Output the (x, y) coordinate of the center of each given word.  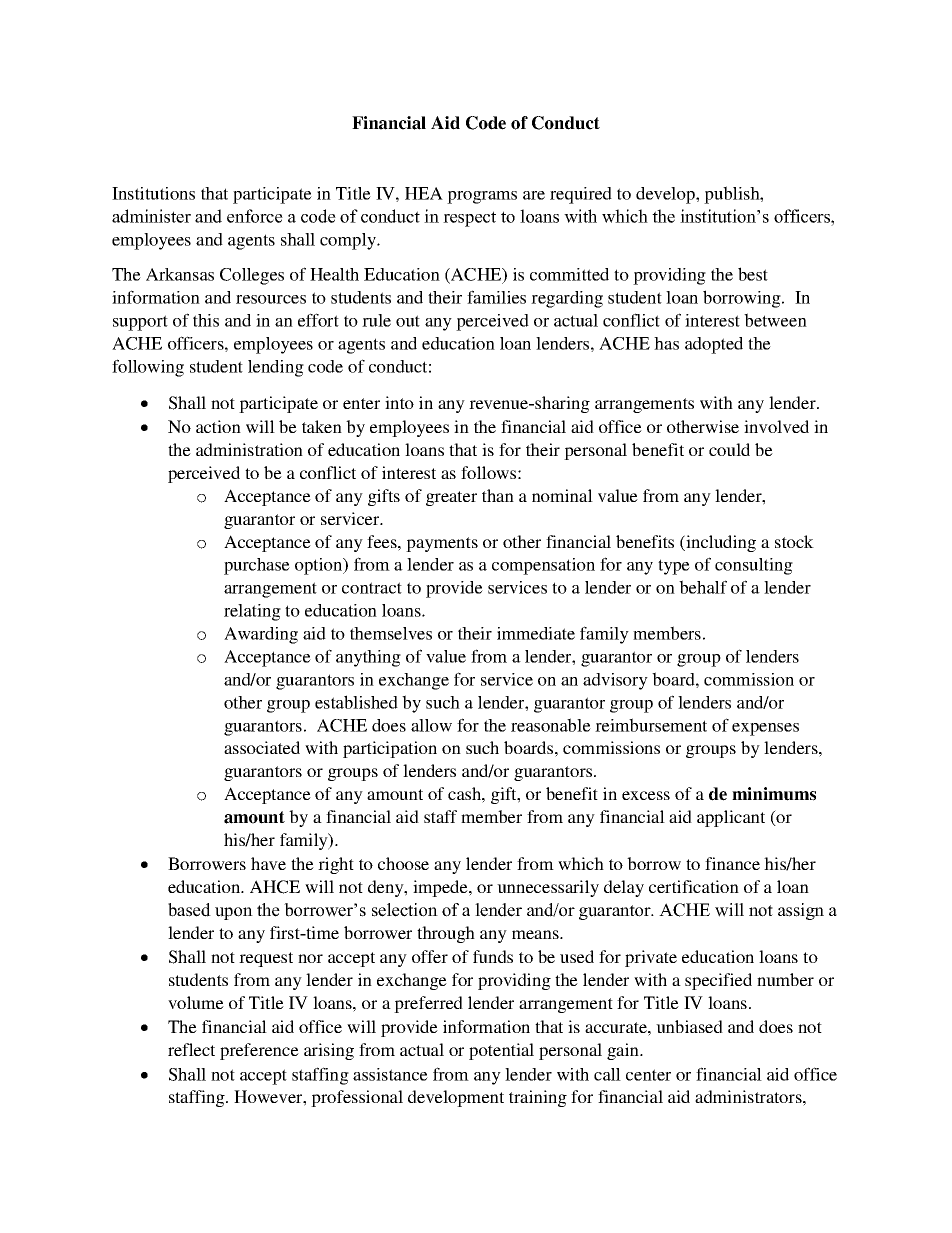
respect (469, 219)
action (218, 426)
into (399, 402)
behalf (703, 587)
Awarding (261, 635)
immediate (536, 633)
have (268, 863)
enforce (255, 216)
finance (732, 863)
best (753, 274)
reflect (191, 1049)
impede (441, 888)
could (729, 449)
